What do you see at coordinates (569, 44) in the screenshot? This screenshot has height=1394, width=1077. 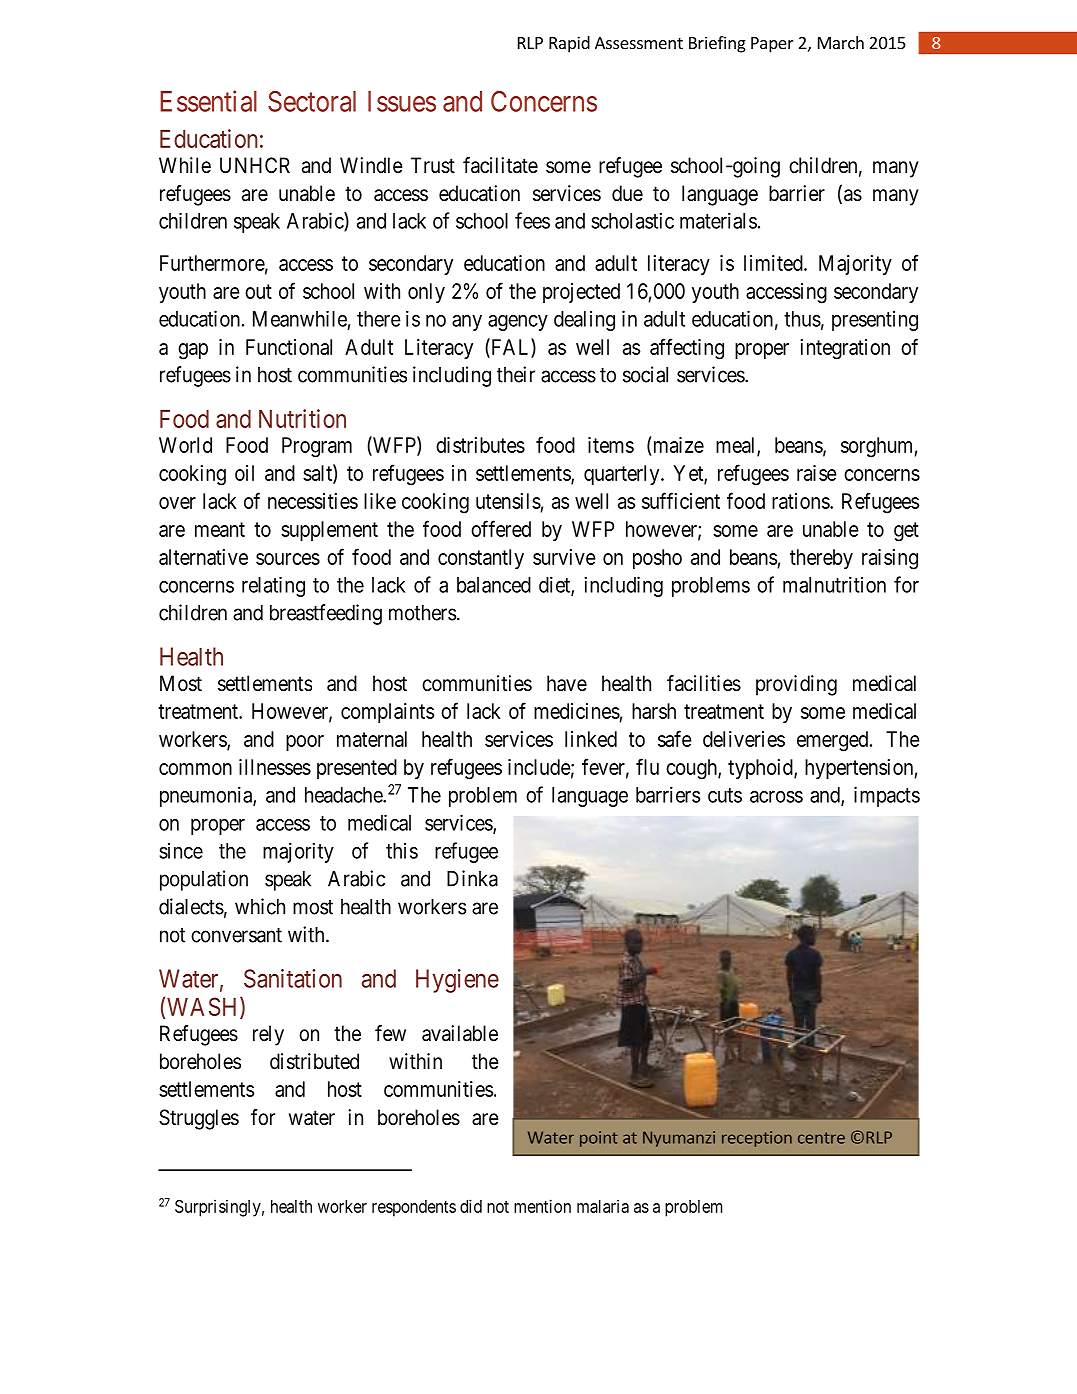 I see `Rapid` at bounding box center [569, 44].
